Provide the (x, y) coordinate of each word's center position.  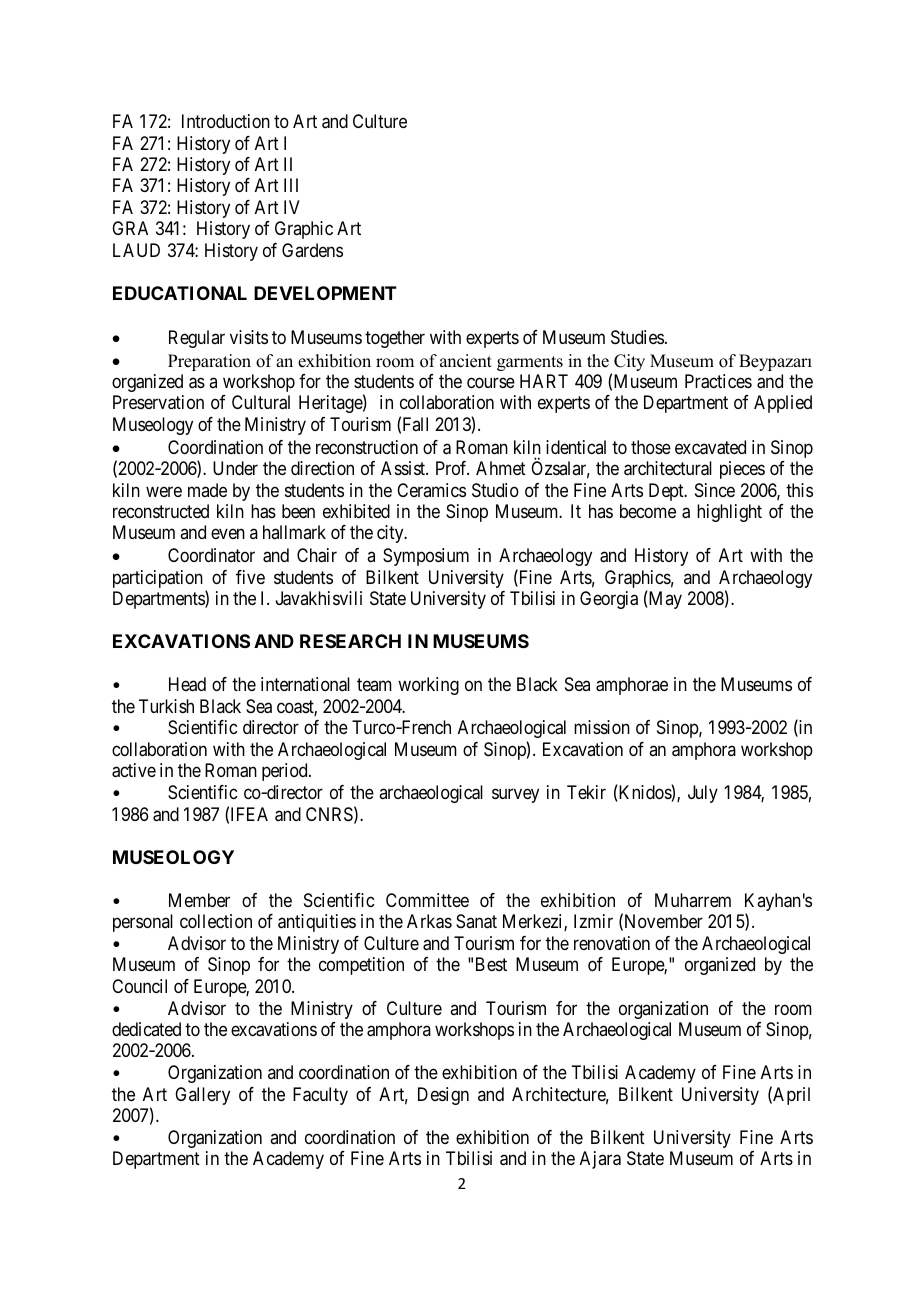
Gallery (202, 1096)
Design (443, 1096)
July (703, 794)
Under (235, 468)
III (291, 185)
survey (515, 796)
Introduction (226, 121)
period (286, 772)
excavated (710, 447)
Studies (637, 337)
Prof (452, 468)
